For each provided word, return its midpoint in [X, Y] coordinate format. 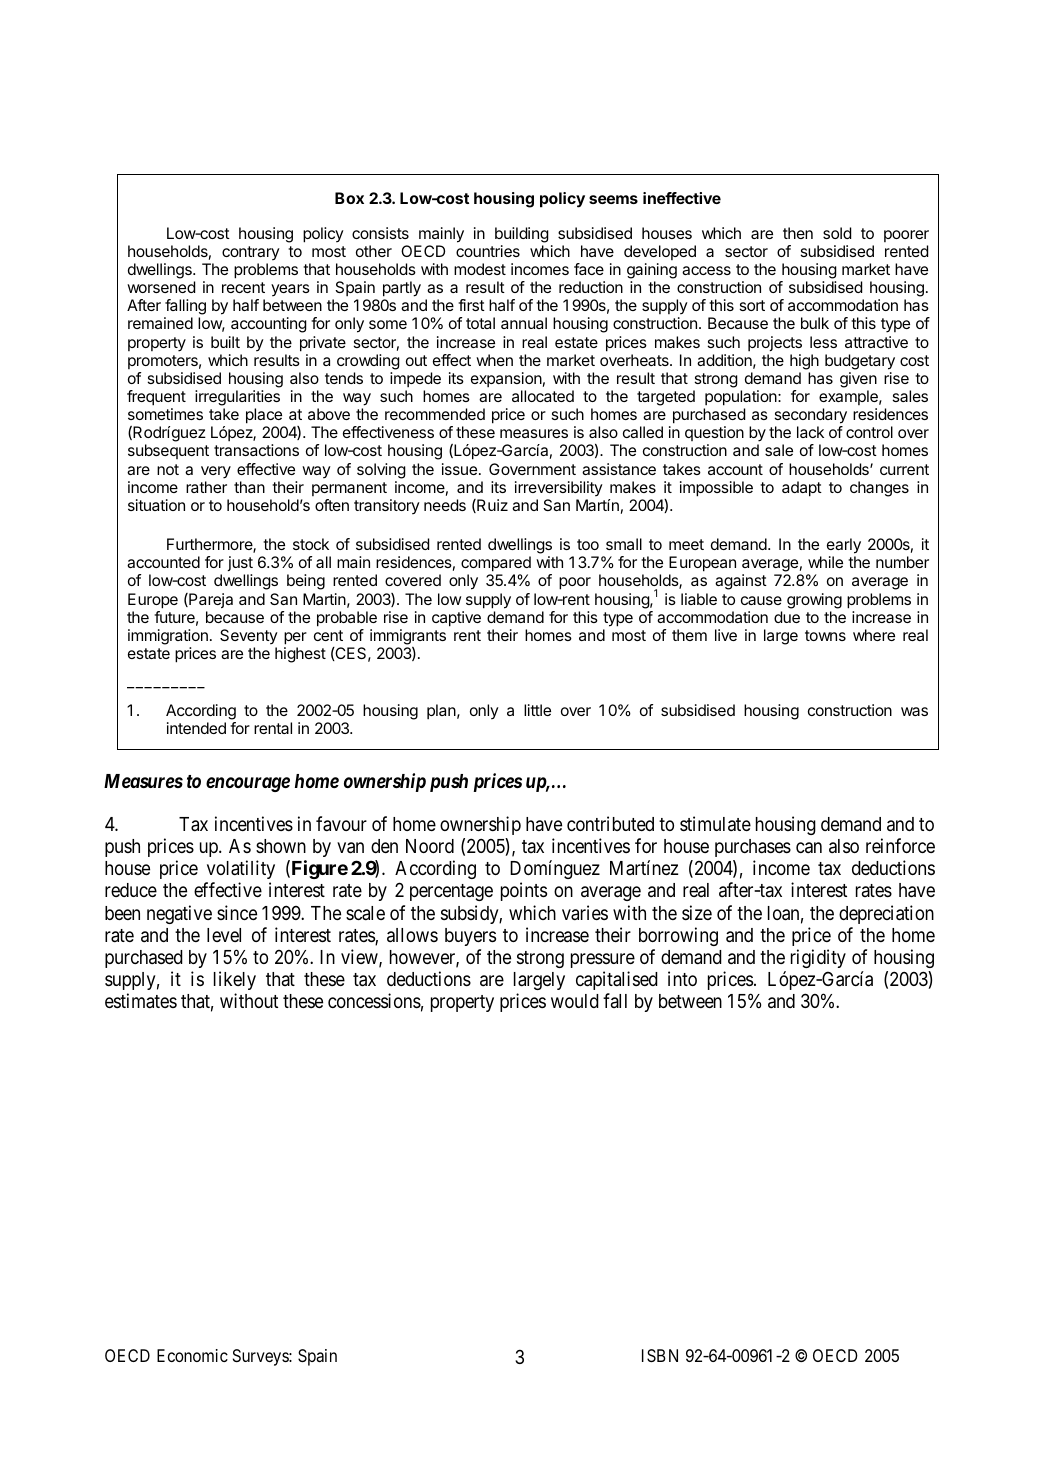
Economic [192, 1355]
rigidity [818, 958]
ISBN [660, 1355]
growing [814, 601]
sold [837, 233]
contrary [251, 253]
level [224, 935]
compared [496, 564]
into [682, 978]
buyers [470, 937]
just [240, 563]
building [522, 235]
